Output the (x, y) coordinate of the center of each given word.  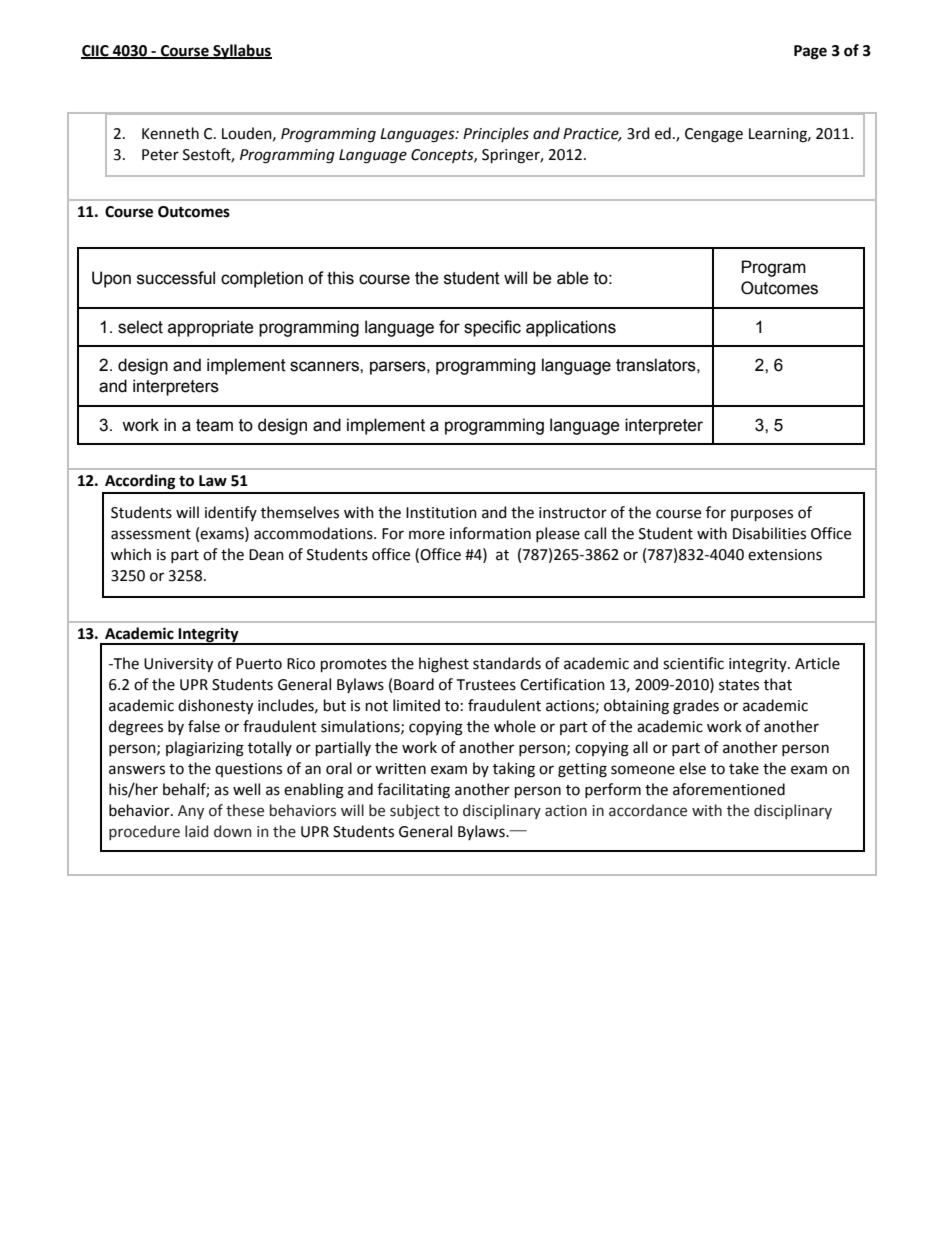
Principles (496, 134)
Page (810, 52)
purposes (762, 515)
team (214, 425)
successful (176, 278)
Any (191, 812)
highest (444, 665)
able (573, 278)
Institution (441, 513)
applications (571, 328)
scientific (693, 663)
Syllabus (241, 51)
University (178, 665)
